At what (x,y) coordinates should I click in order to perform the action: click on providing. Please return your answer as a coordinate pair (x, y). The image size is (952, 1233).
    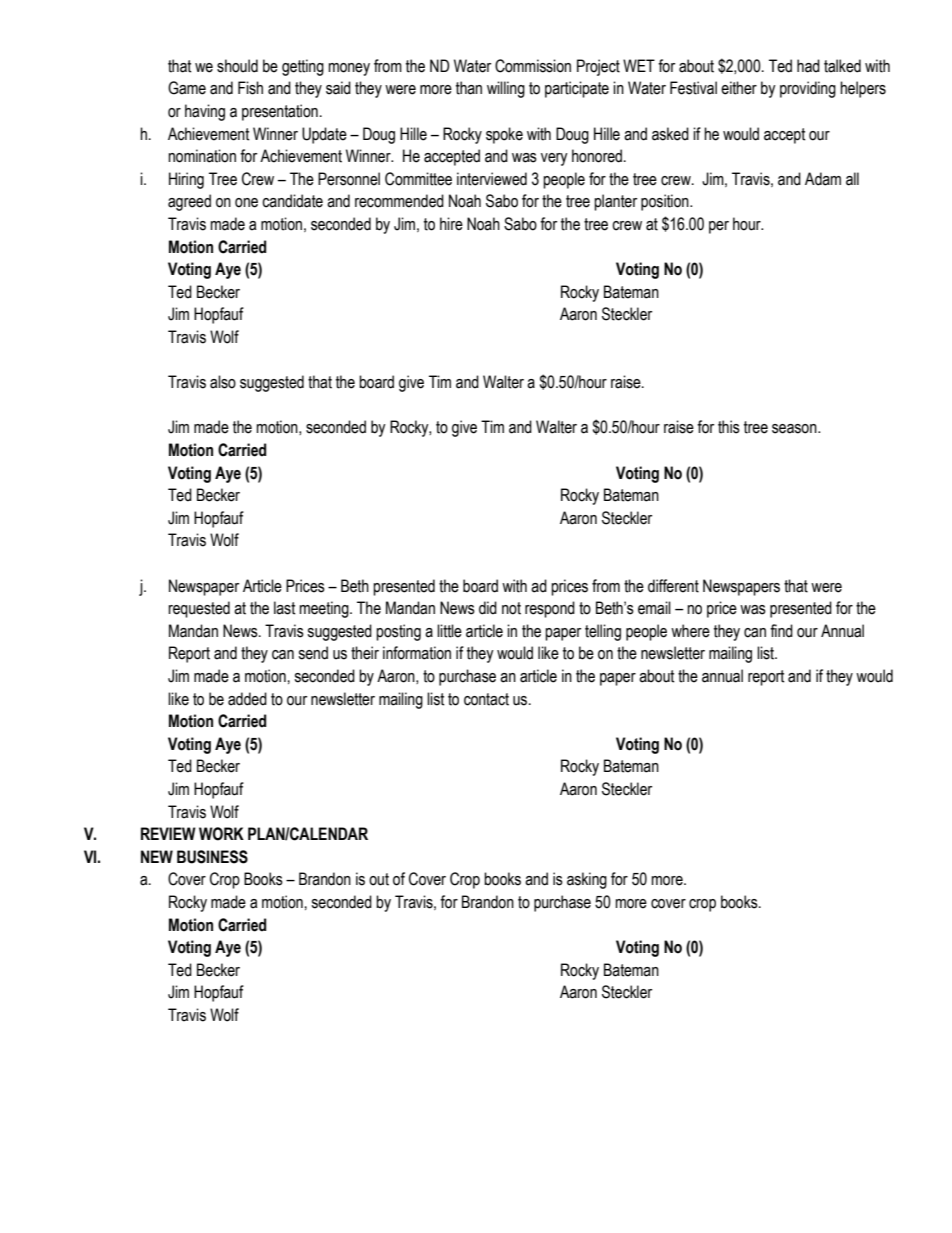
    Looking at the image, I should click on (808, 89).
